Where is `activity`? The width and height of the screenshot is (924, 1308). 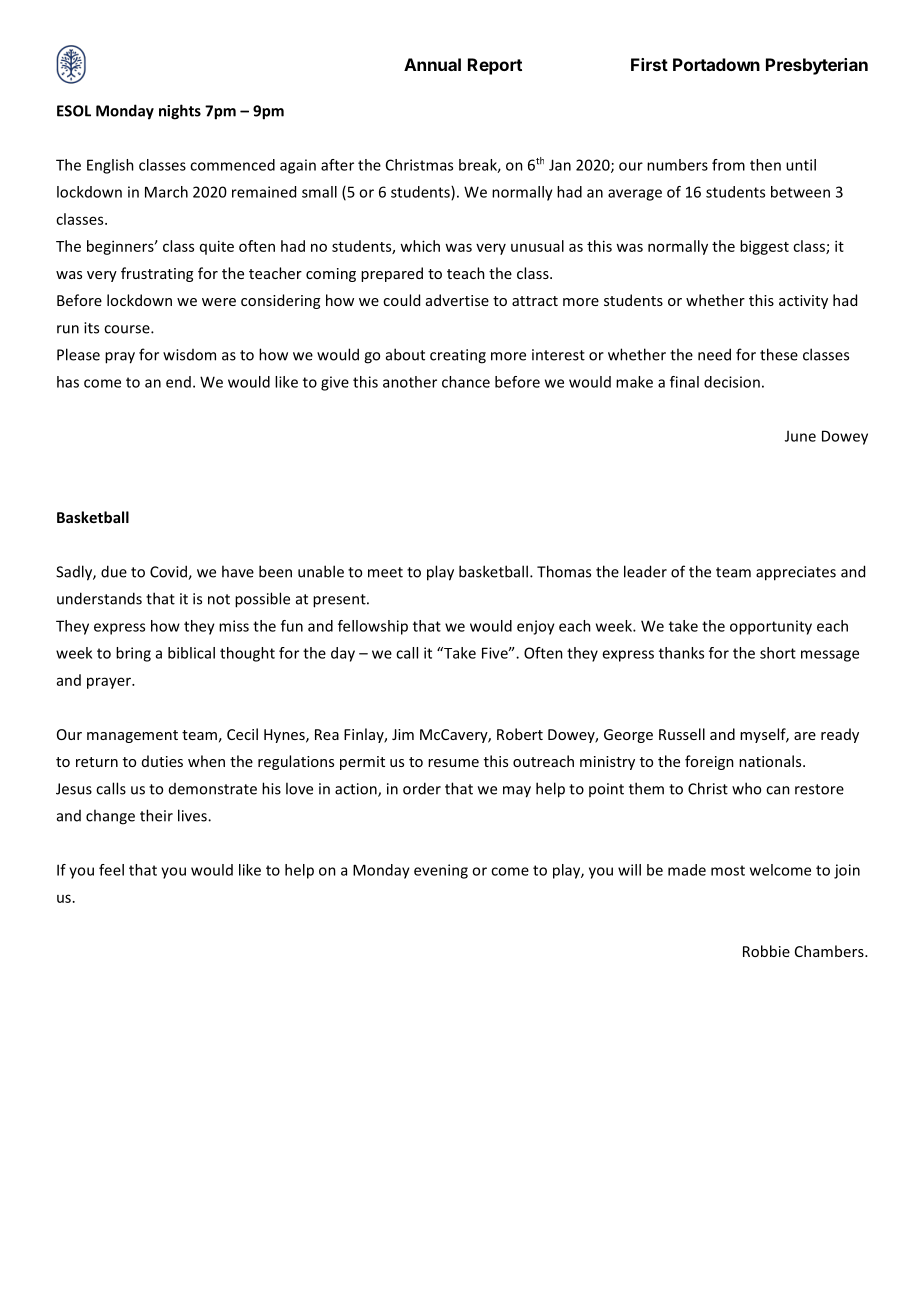
activity is located at coordinates (803, 302).
